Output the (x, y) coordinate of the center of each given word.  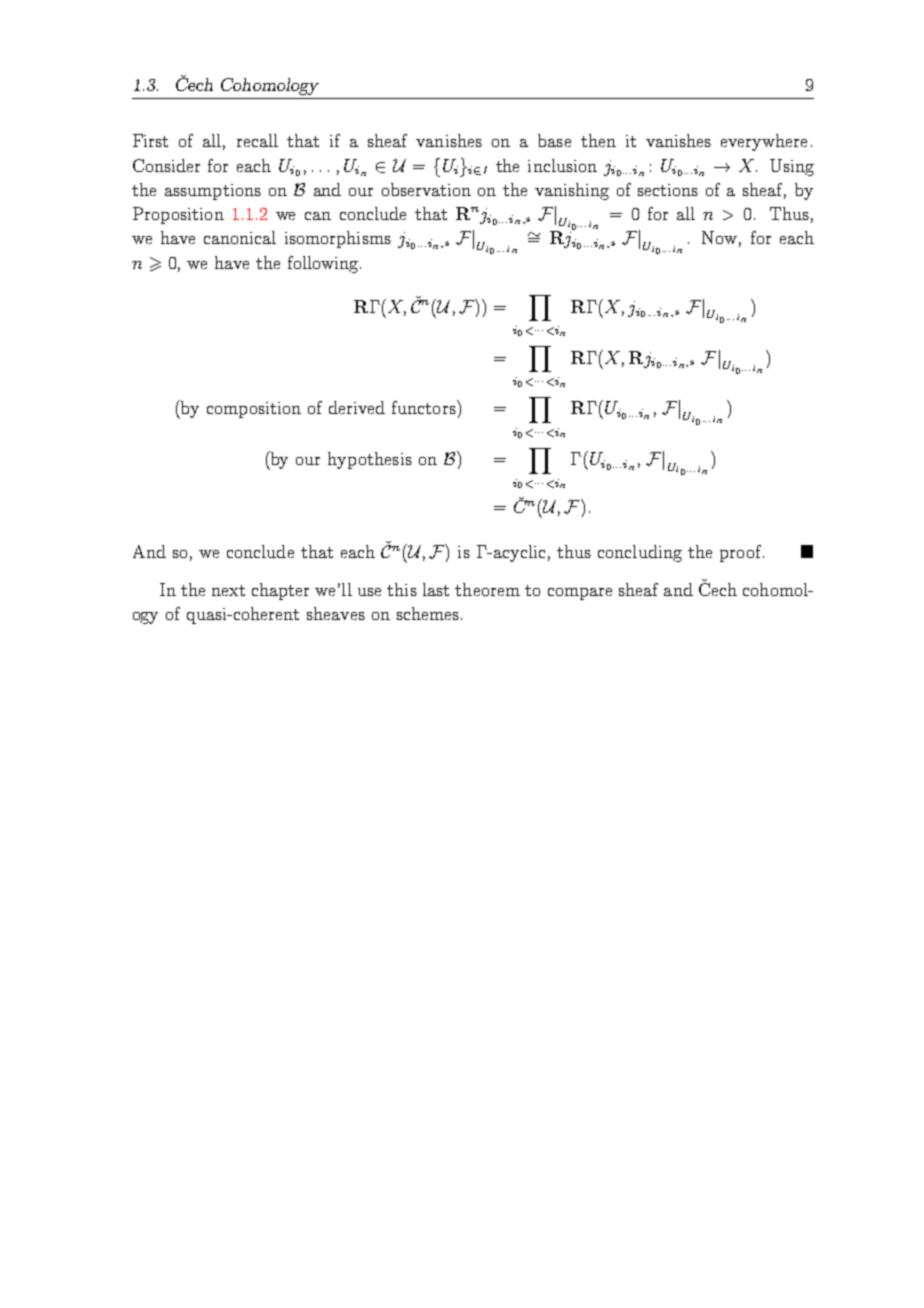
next (228, 590)
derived (357, 407)
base (554, 140)
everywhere (764, 142)
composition (254, 410)
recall (257, 140)
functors (425, 407)
